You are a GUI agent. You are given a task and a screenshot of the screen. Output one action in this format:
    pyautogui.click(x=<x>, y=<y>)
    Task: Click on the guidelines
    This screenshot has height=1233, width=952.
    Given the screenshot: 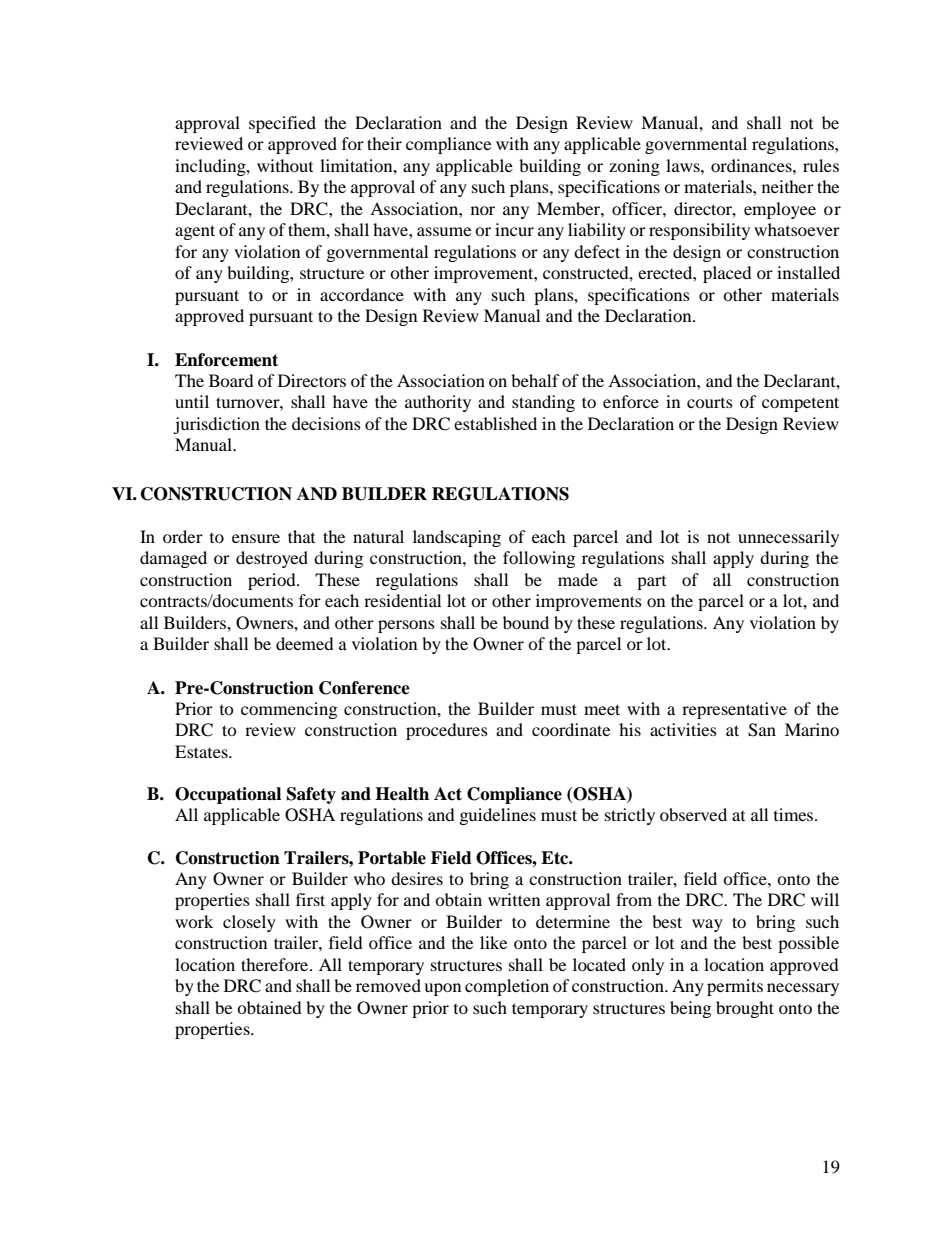 What is the action you would take?
    pyautogui.click(x=498, y=816)
